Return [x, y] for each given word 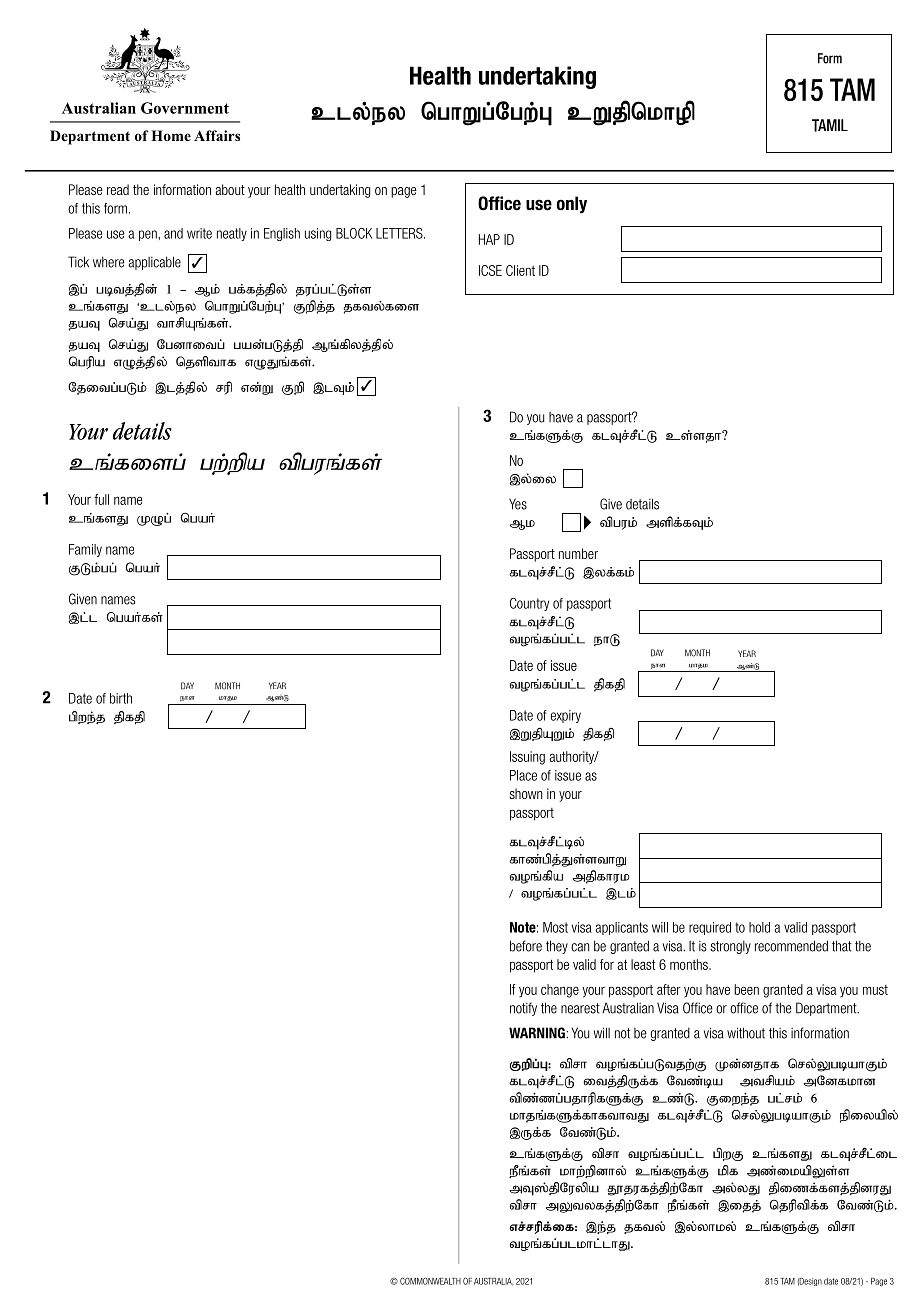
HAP [489, 239]
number [578, 553]
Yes [518, 504]
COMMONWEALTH [430, 1281]
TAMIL [830, 125]
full [101, 499]
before [526, 946]
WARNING [538, 1033]
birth [121, 698]
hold [759, 927]
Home [171, 135]
